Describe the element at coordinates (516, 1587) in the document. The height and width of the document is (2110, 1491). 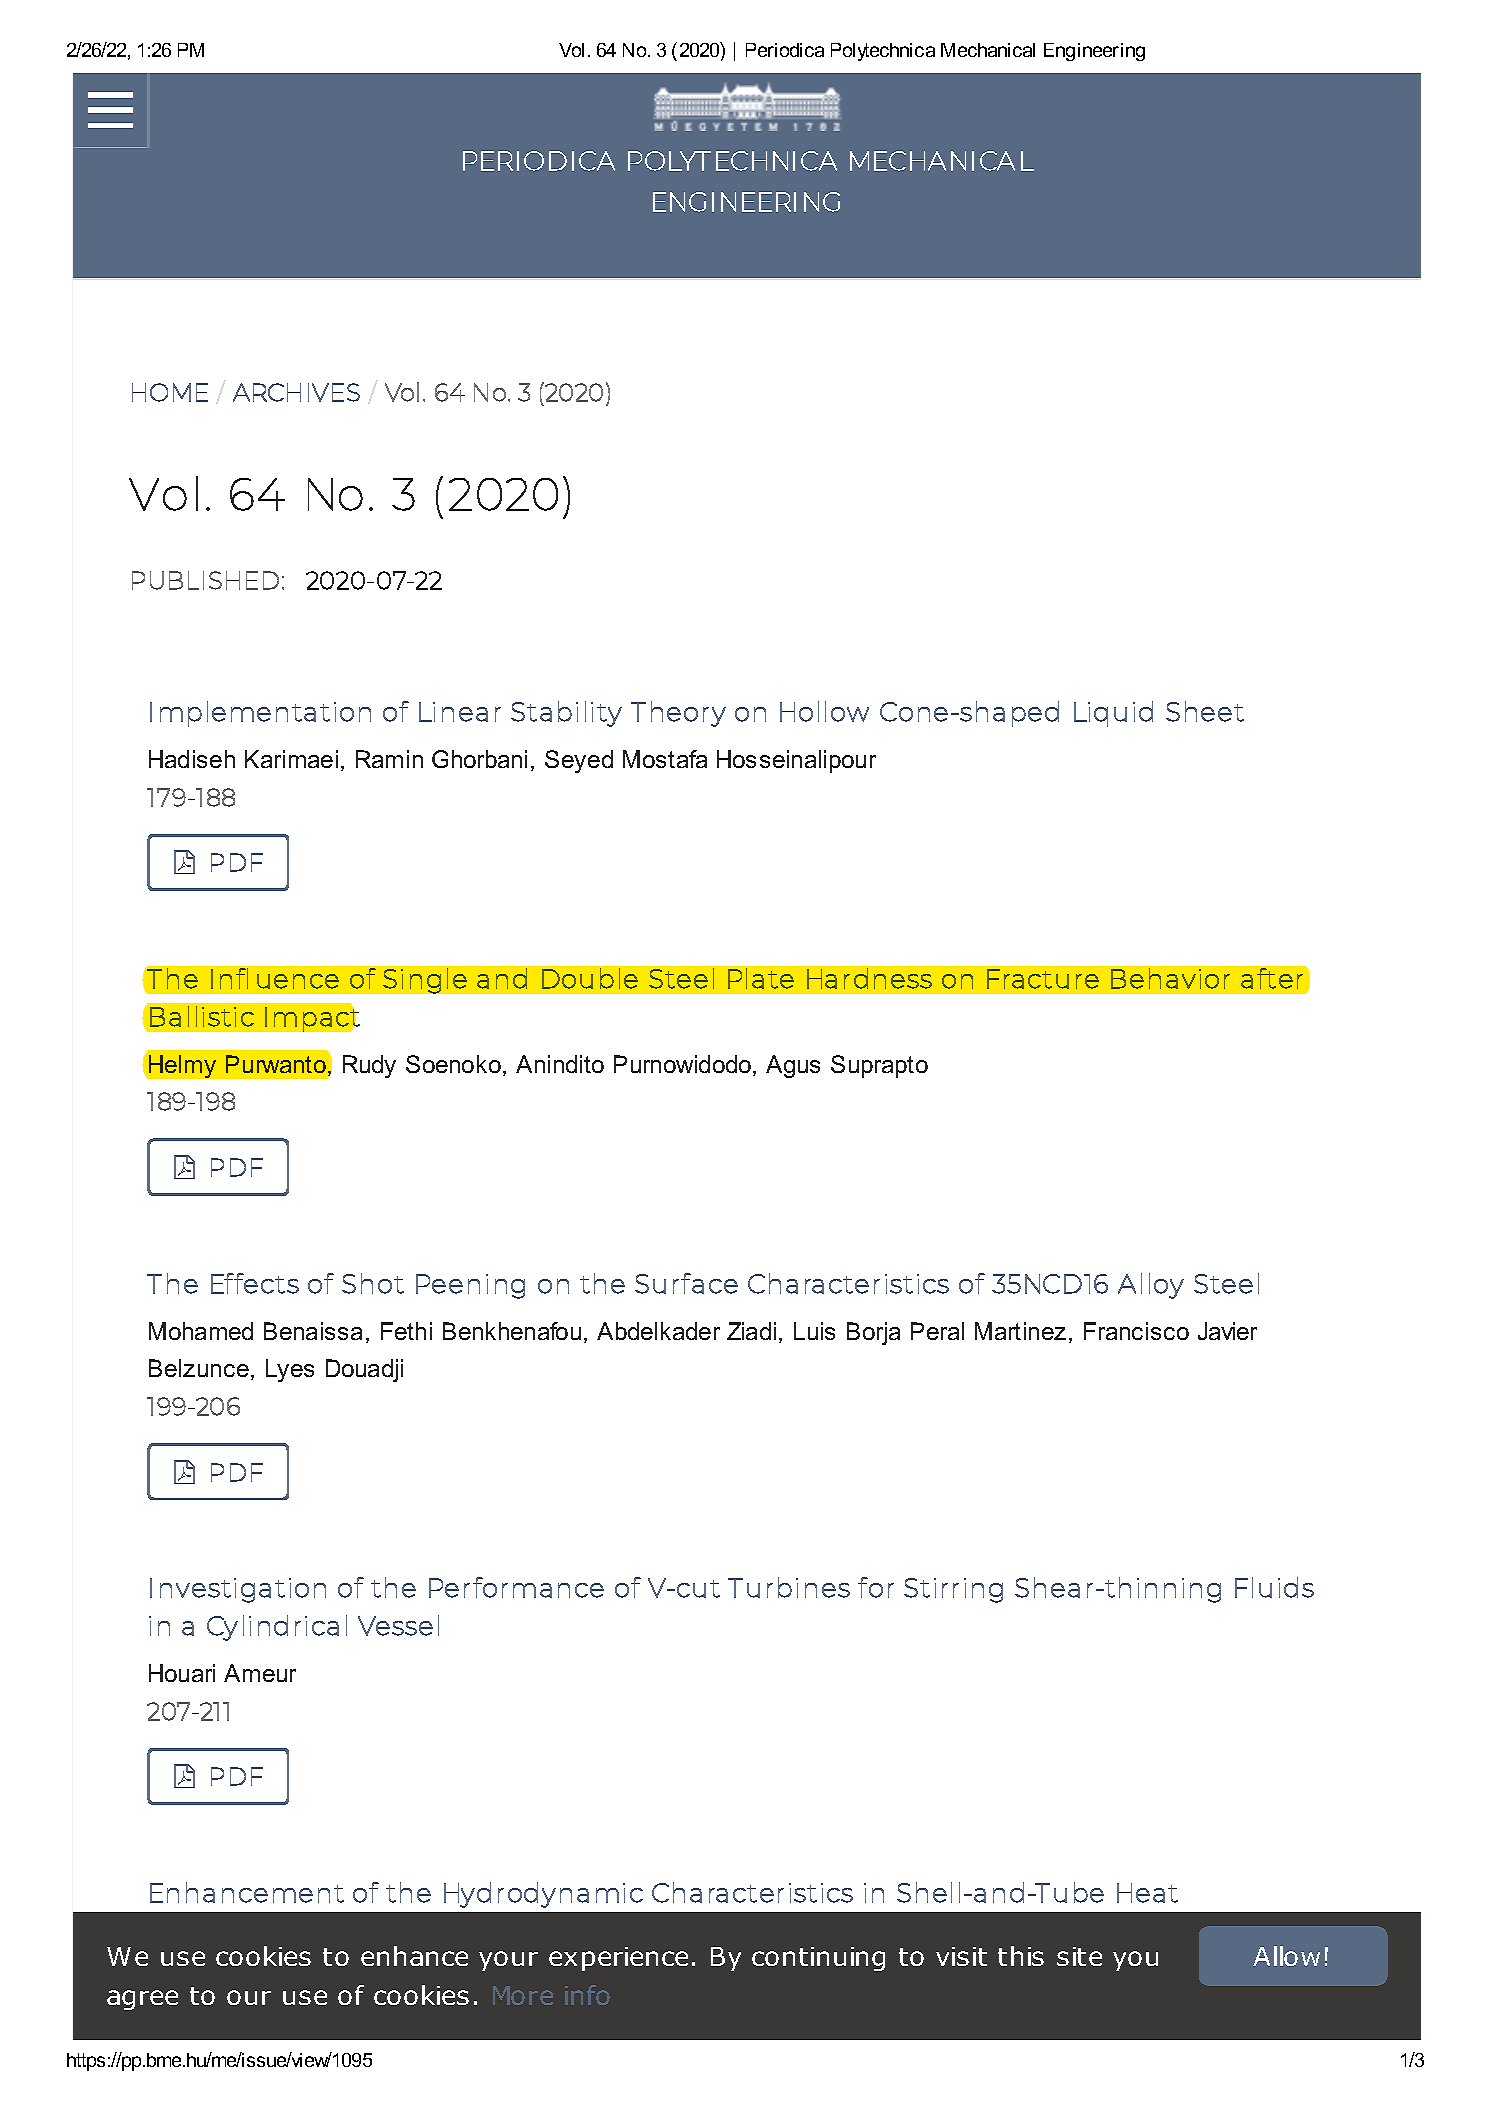
I see `Performance` at that location.
